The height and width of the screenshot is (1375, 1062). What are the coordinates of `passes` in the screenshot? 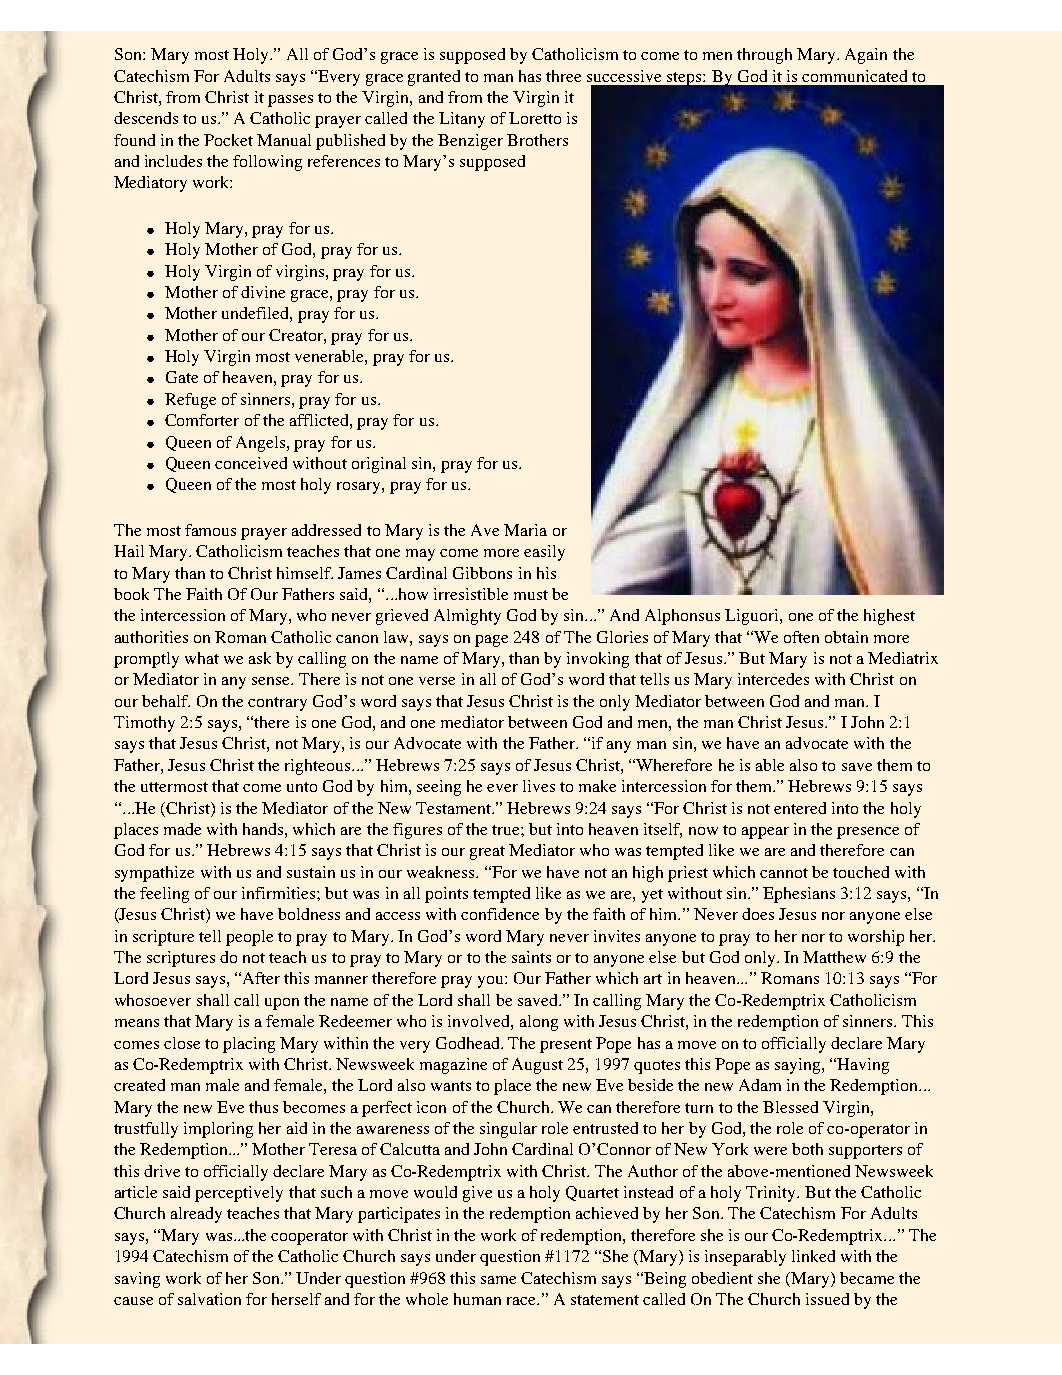 It's located at (290, 101).
